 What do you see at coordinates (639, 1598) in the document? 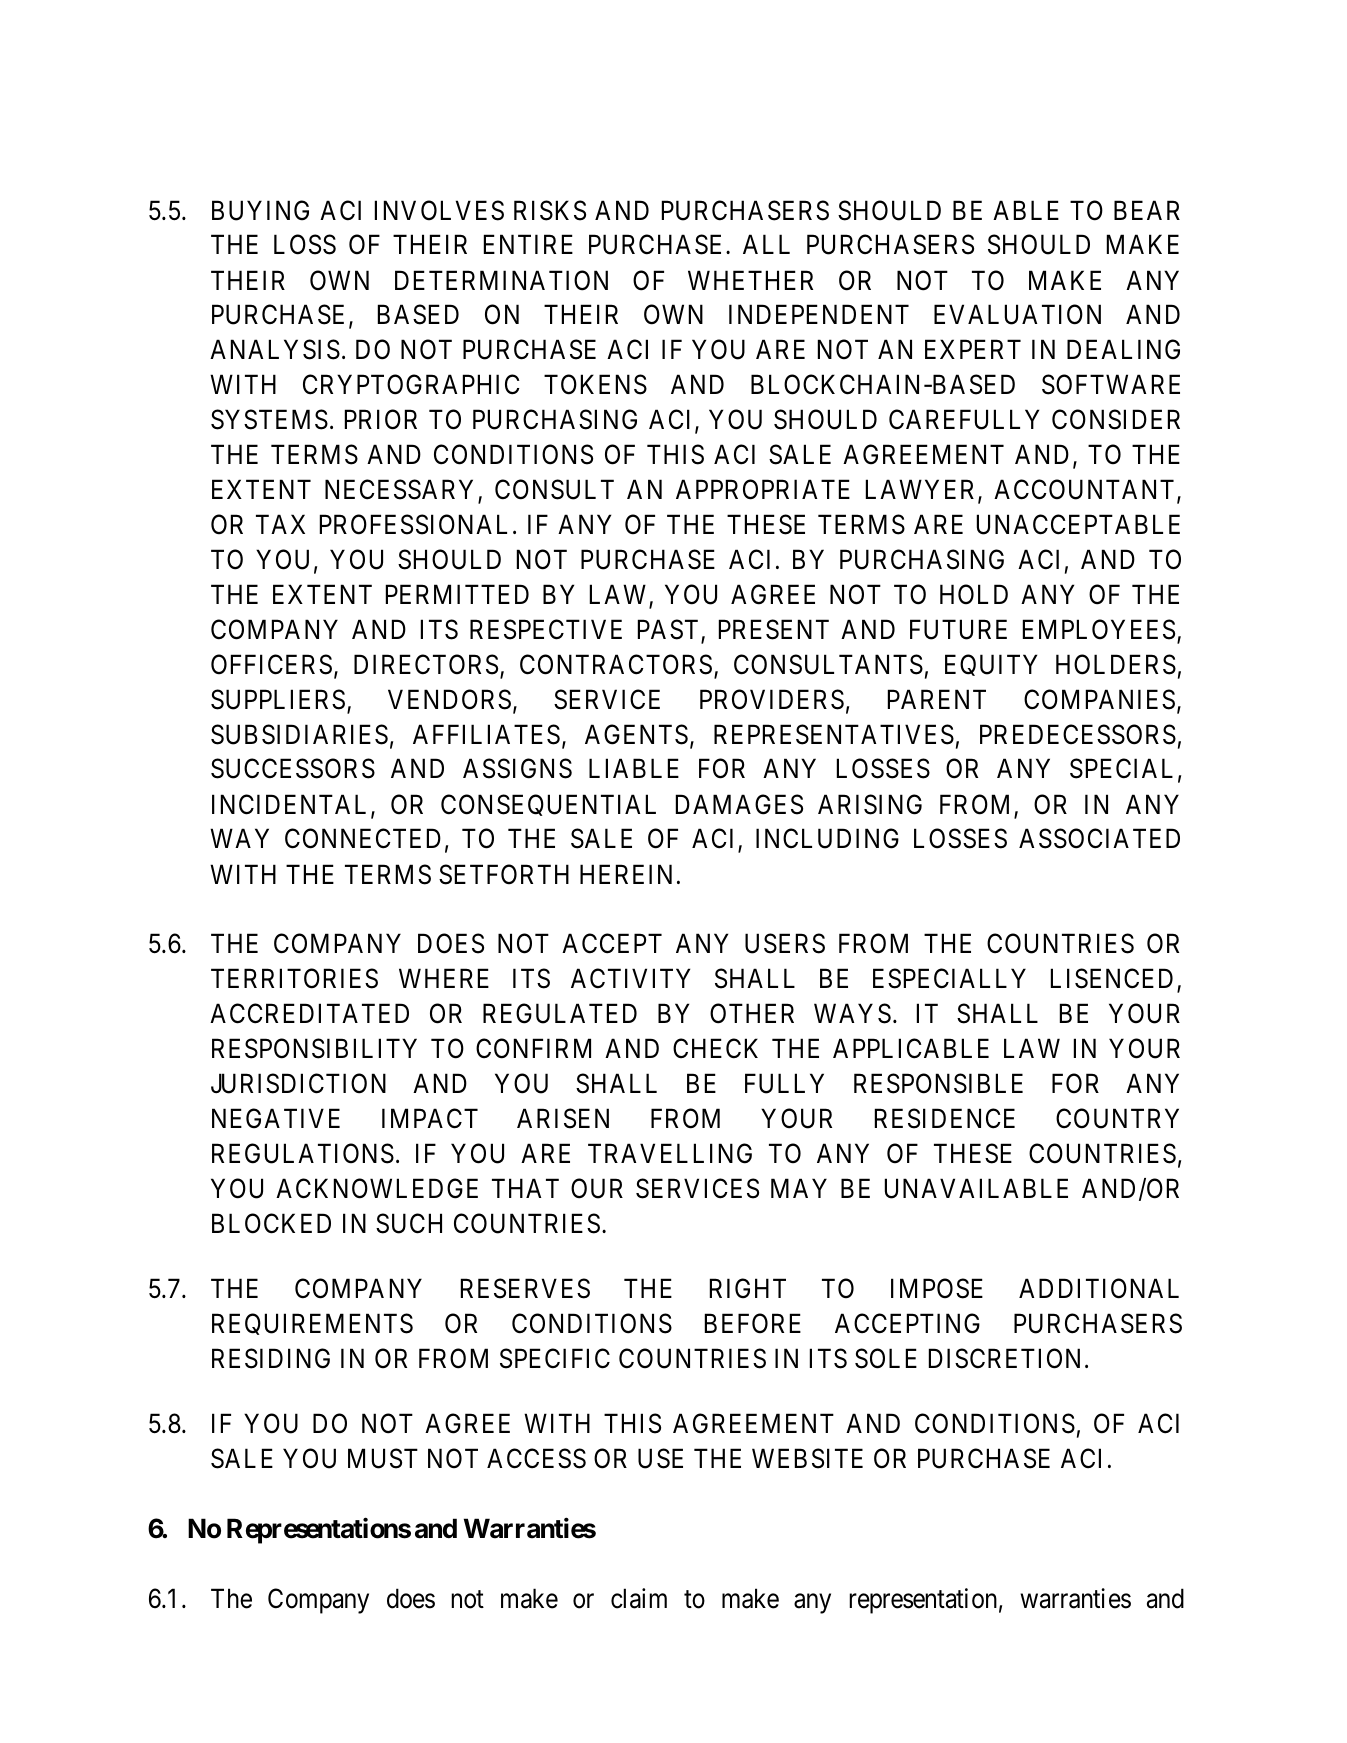
I see `claim` at bounding box center [639, 1598].
